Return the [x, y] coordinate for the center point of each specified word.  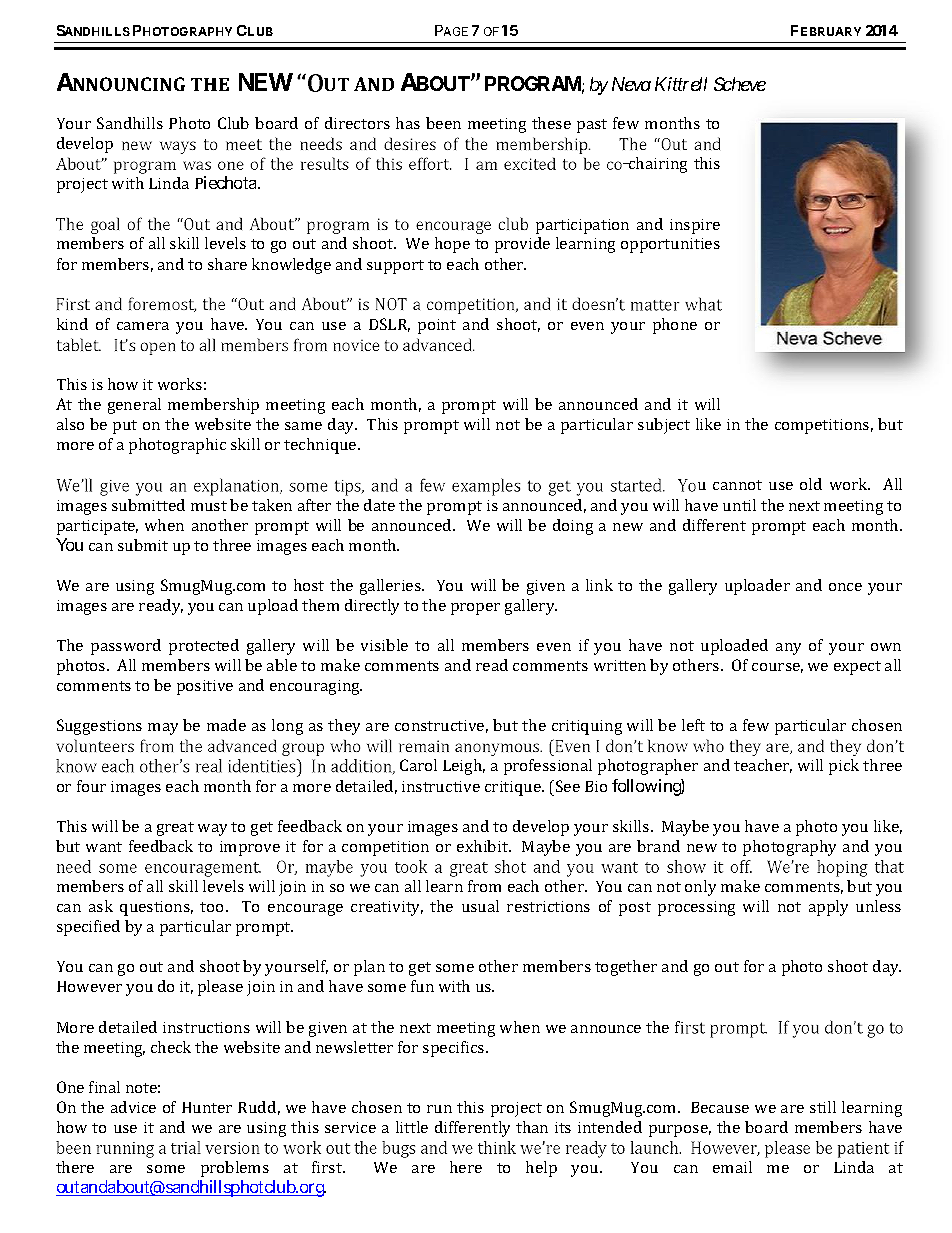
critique [514, 788]
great [175, 829]
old [811, 484]
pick [844, 767]
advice [133, 1107]
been [443, 123]
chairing [657, 165]
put [125, 427]
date [379, 505]
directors [357, 123]
